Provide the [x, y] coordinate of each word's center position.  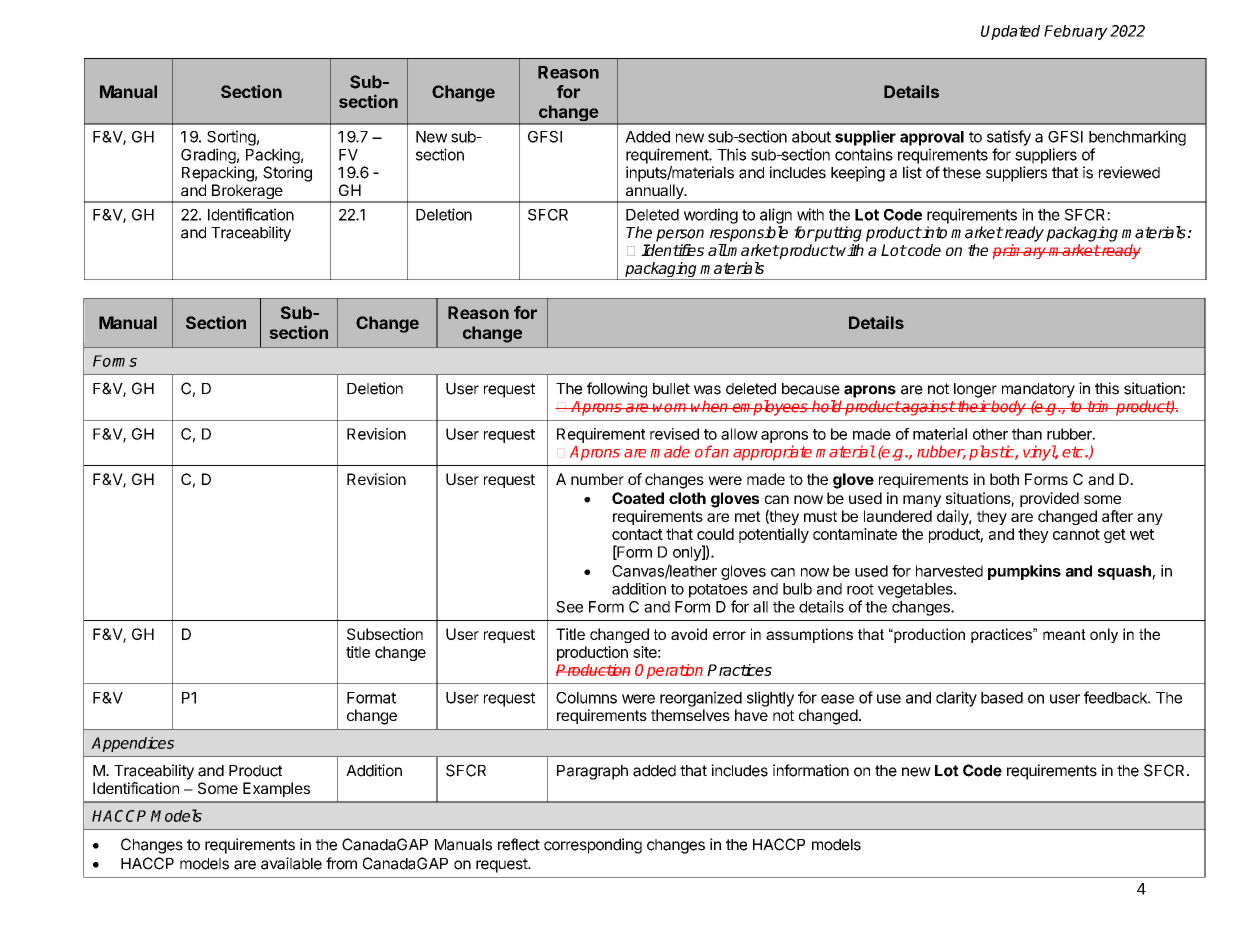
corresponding [593, 846]
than [1027, 434]
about [811, 137]
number [597, 479]
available [291, 863]
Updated [1010, 32]
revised [674, 434]
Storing [287, 174]
